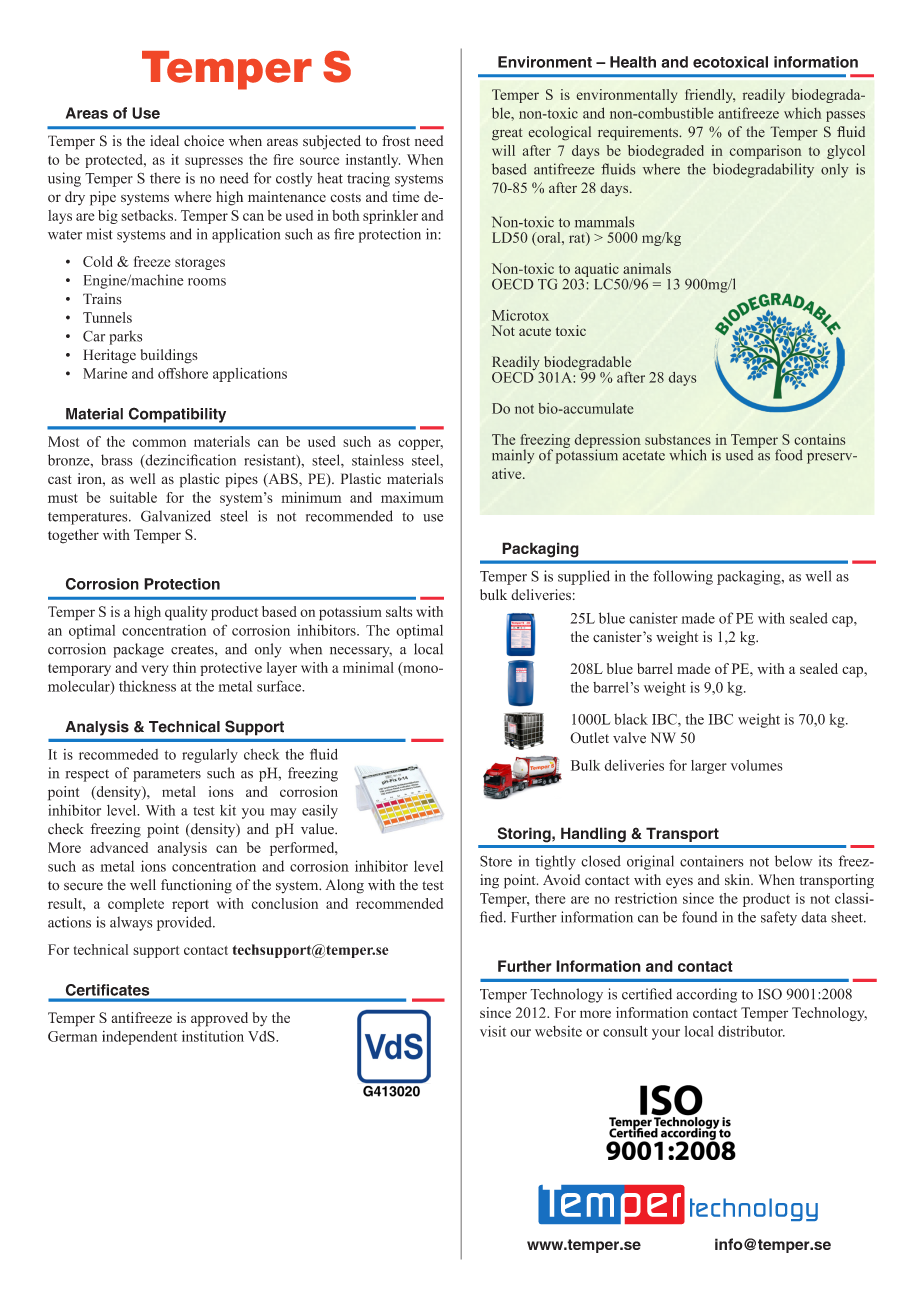 The height and width of the page is (1308, 924). I want to click on animals, so click(647, 268).
